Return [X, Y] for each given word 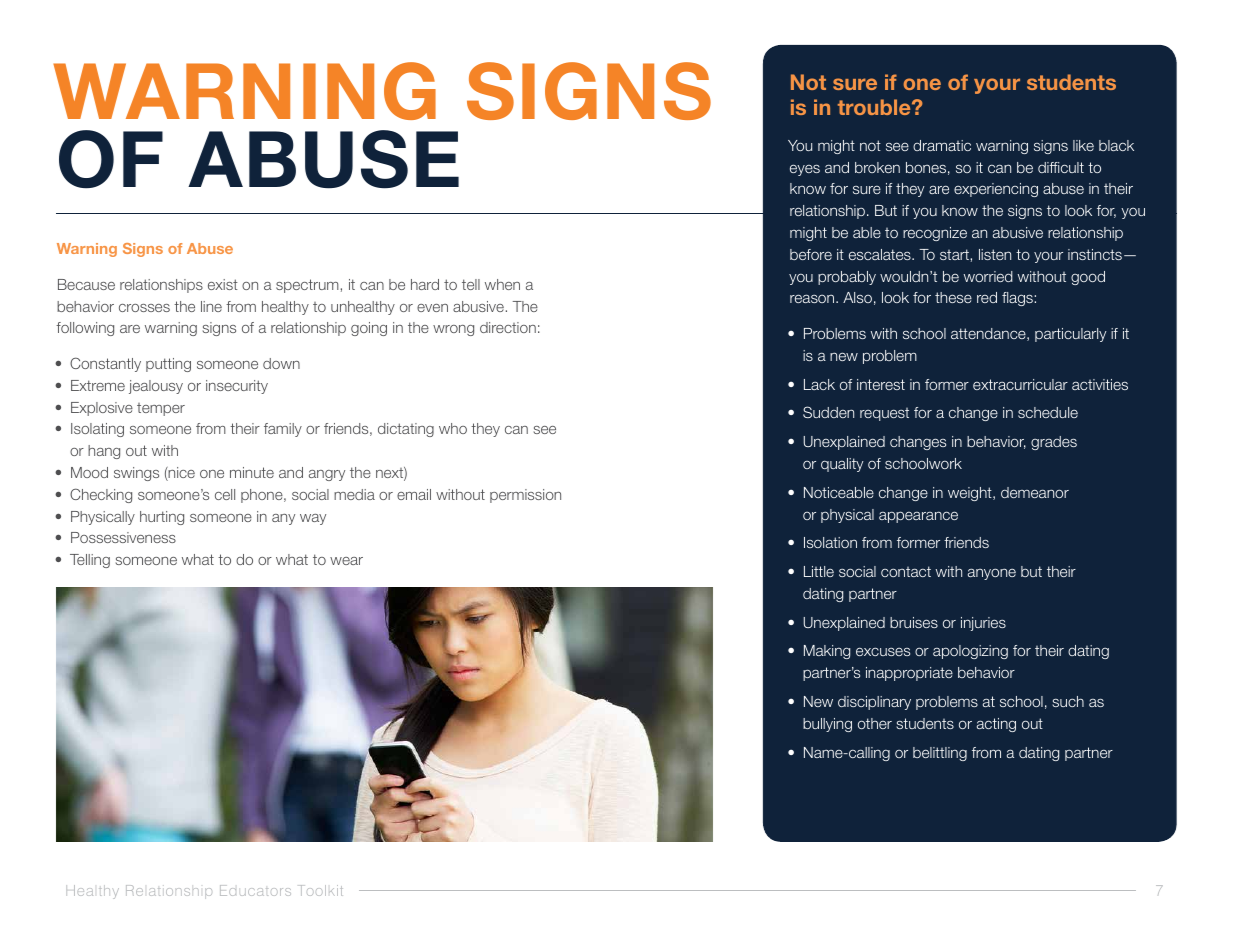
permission [525, 496]
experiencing [996, 190]
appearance [918, 517]
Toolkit [321, 890]
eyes [805, 170]
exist [223, 284]
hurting [162, 518]
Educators [255, 890]
